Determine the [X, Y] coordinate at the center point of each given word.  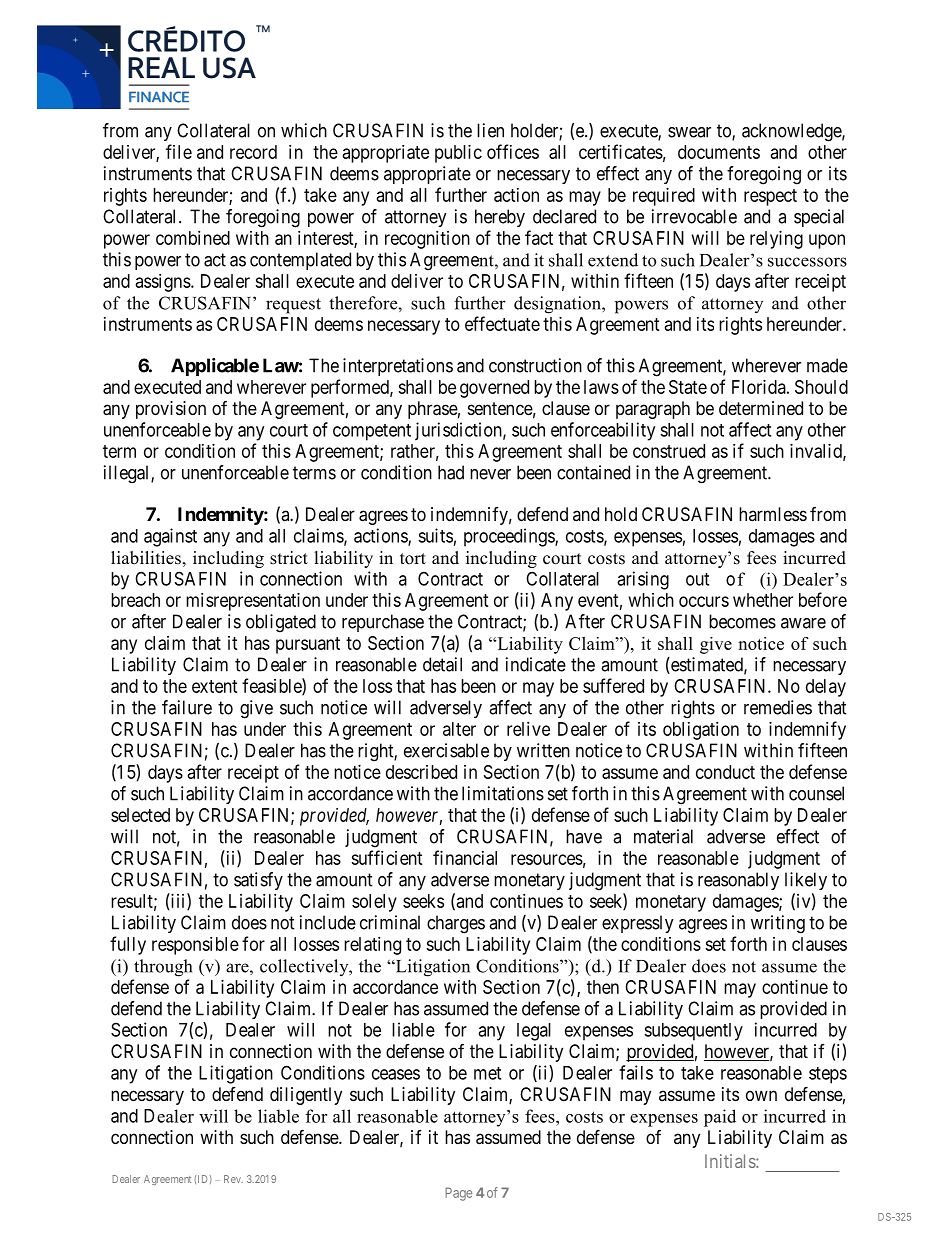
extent [215, 686]
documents [719, 152]
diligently [306, 1096]
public [458, 154]
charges [456, 924]
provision [171, 410]
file [179, 151]
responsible [195, 946]
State [688, 387]
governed [494, 389]
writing [778, 924]
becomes [742, 621]
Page [458, 1194]
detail [442, 664]
